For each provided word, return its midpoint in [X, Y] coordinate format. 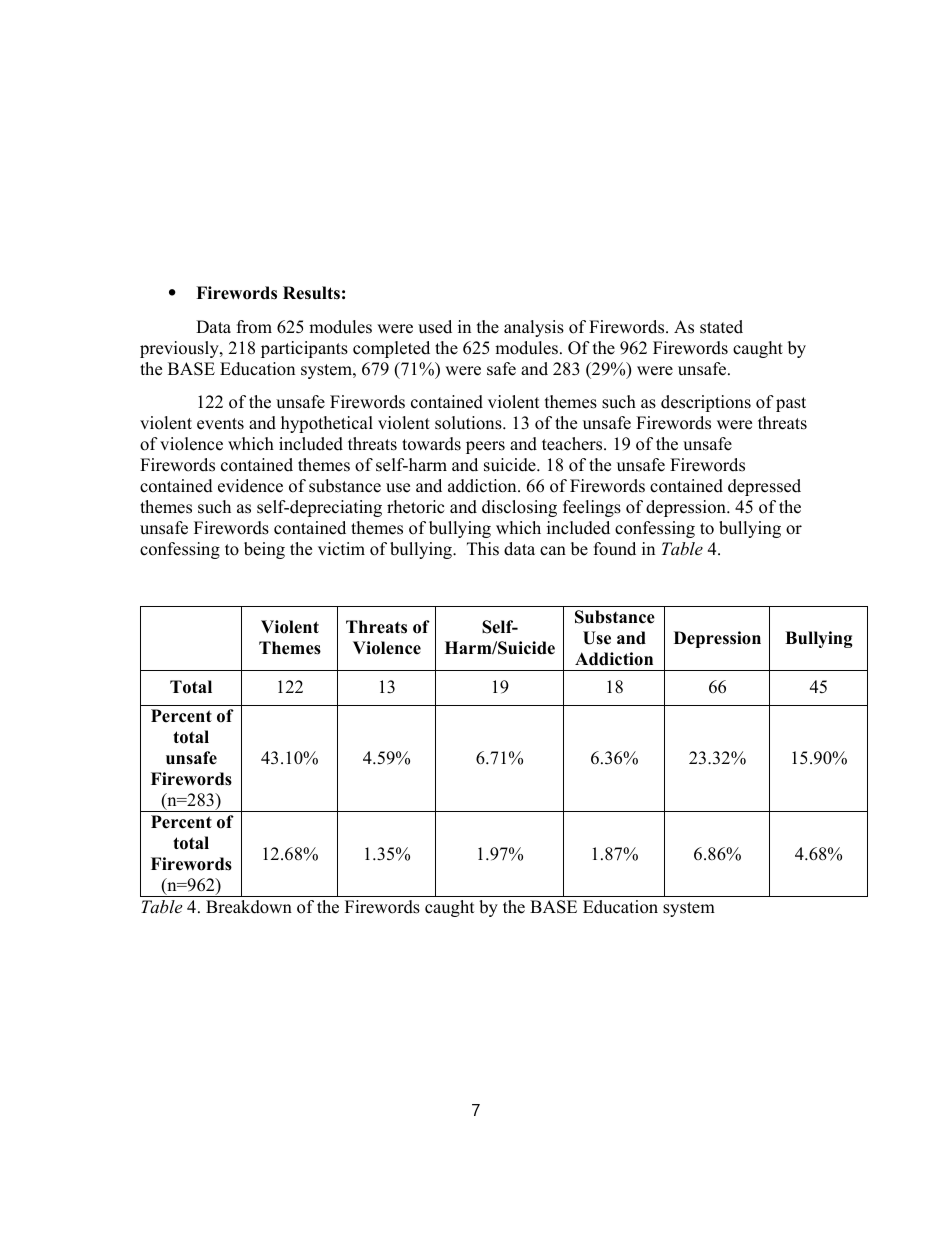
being [264, 550]
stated [721, 327]
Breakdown [249, 907]
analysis [534, 328]
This [483, 549]
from [254, 327]
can [553, 551]
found [615, 549]
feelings [592, 508]
